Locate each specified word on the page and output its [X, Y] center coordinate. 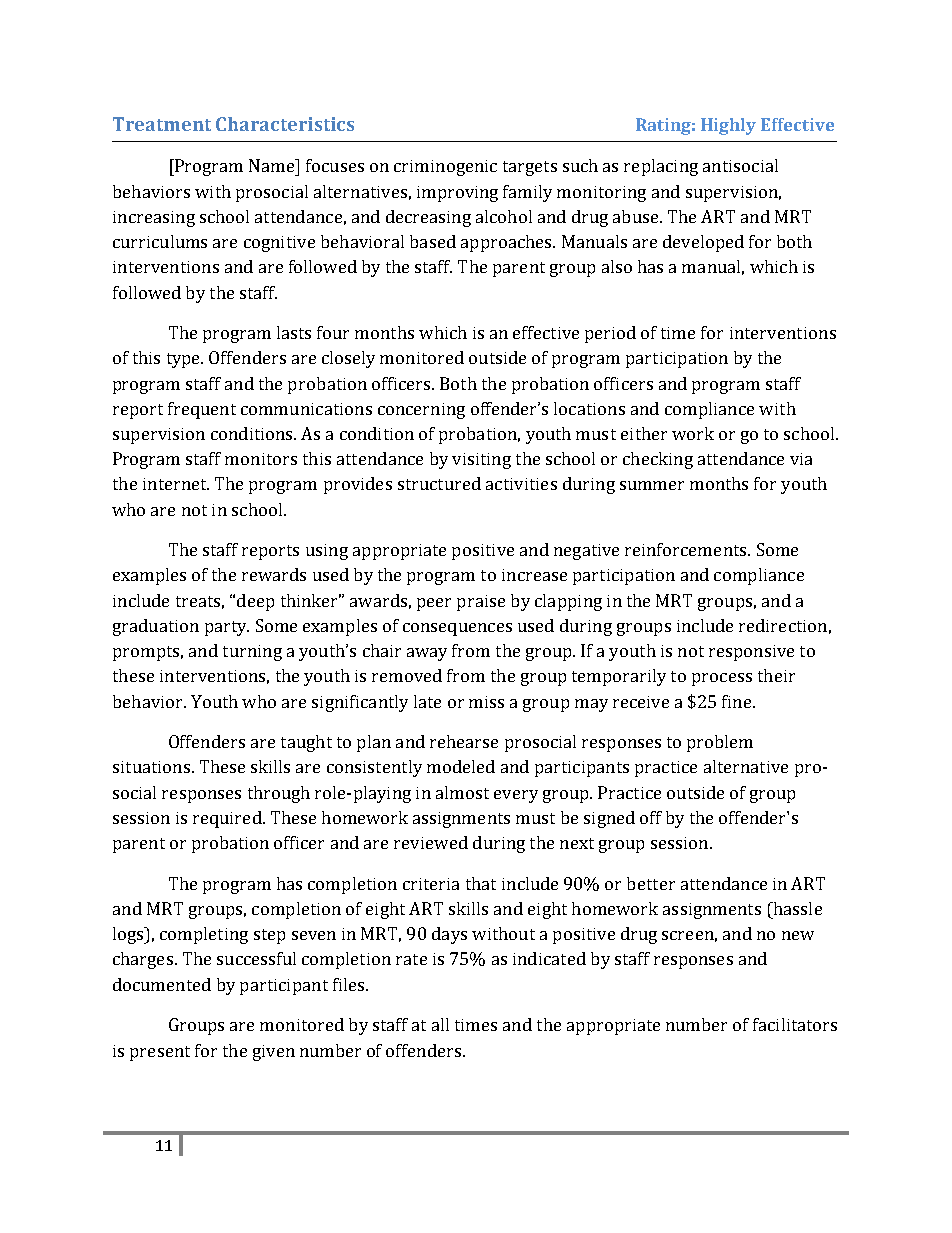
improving [457, 194]
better [651, 883]
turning [252, 653]
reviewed [431, 842]
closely [348, 359]
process [722, 679]
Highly [728, 126]
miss [486, 702]
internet [176, 484]
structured [439, 483]
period [610, 334]
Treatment [162, 124]
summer [652, 485]
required [228, 819]
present [160, 1053]
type [185, 360]
